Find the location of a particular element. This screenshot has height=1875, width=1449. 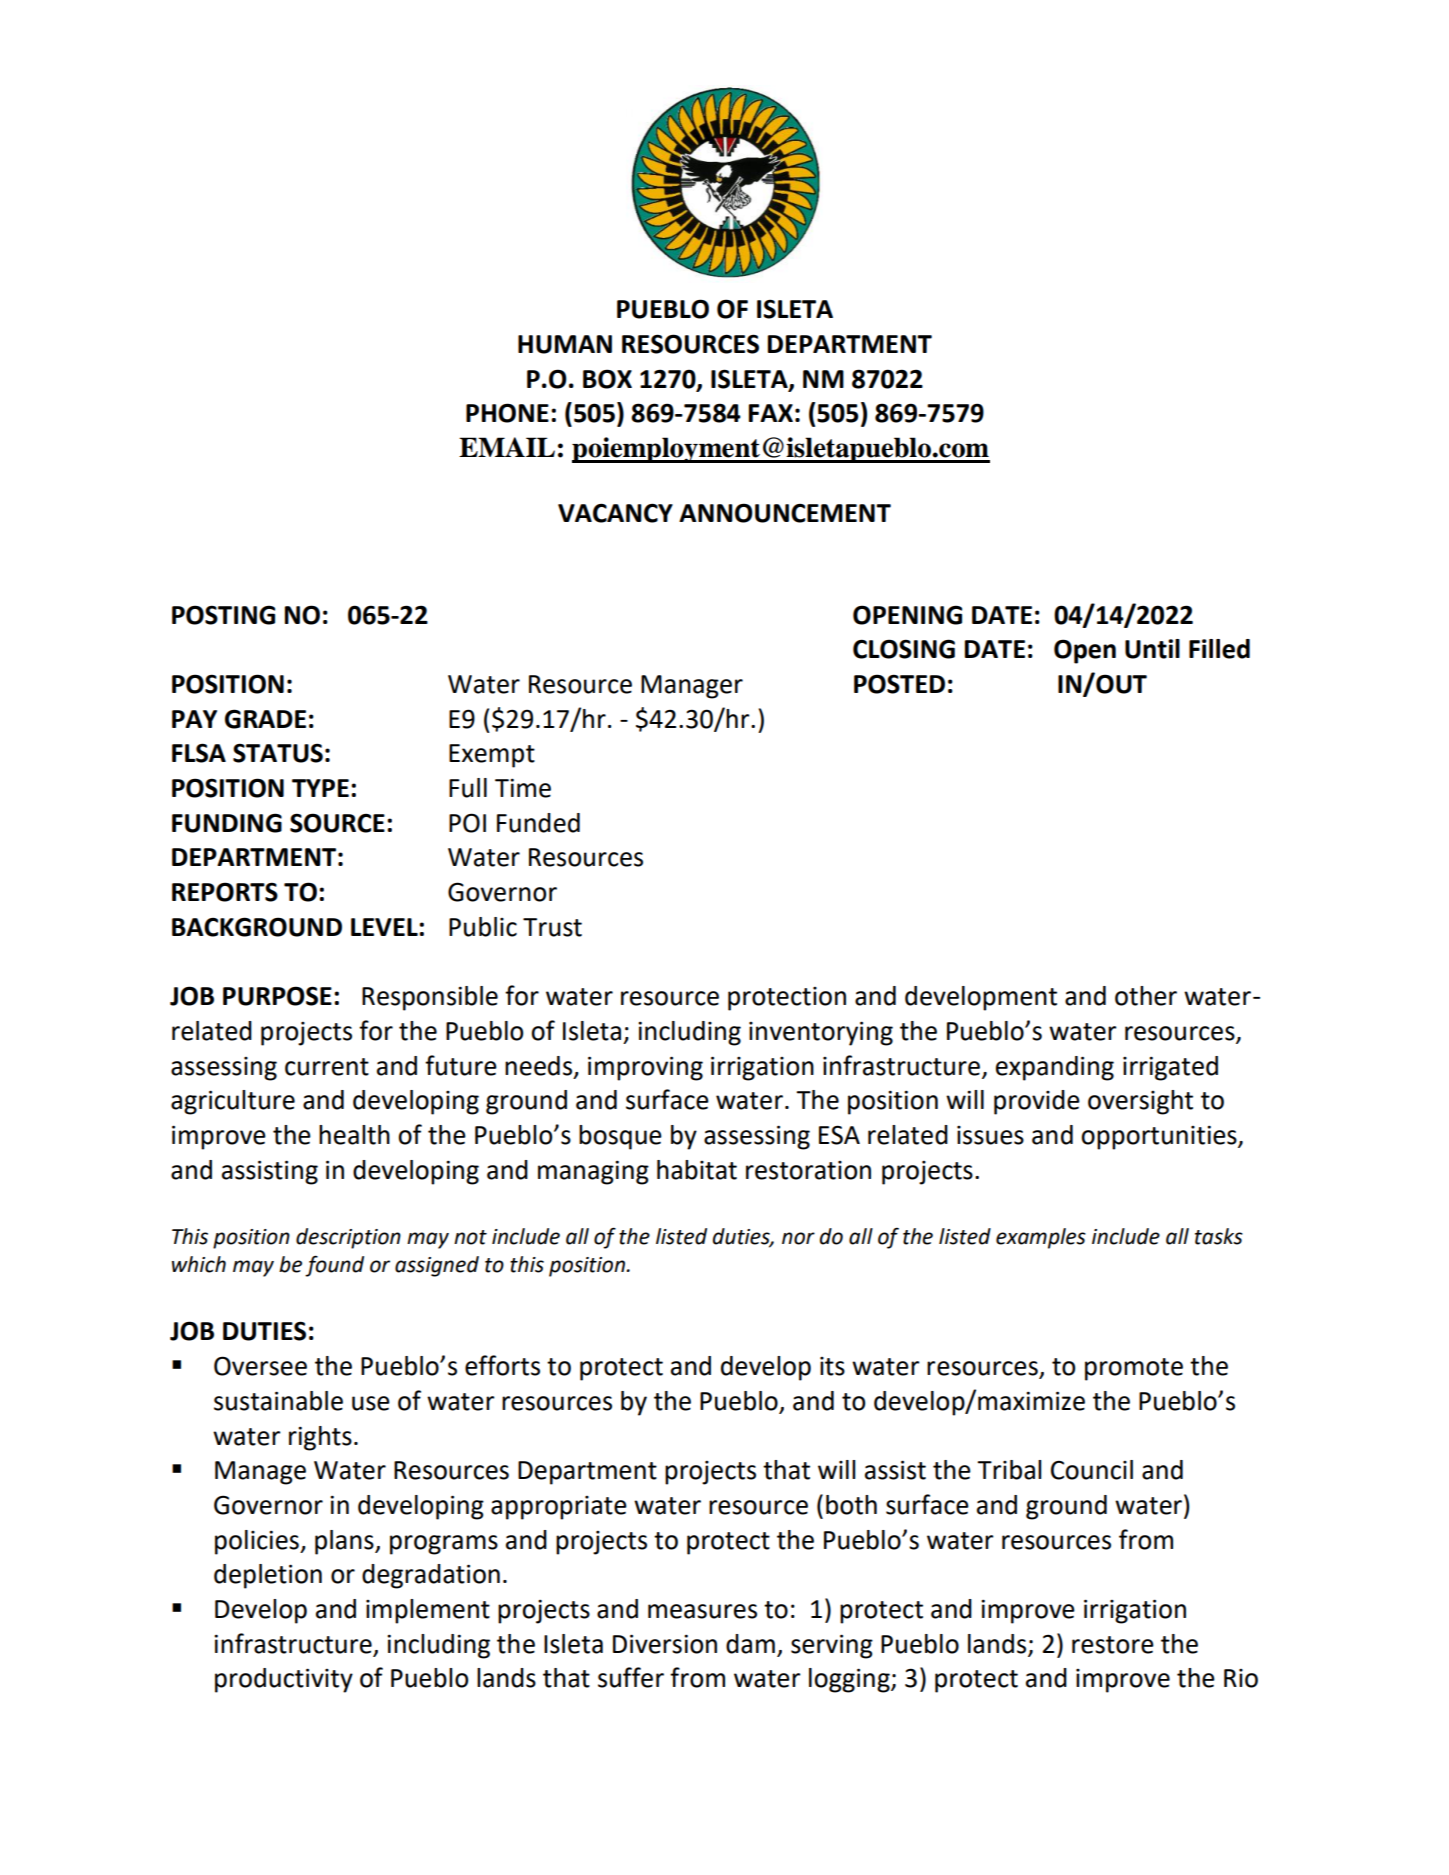

LEVEL is located at coordinates (385, 927).
